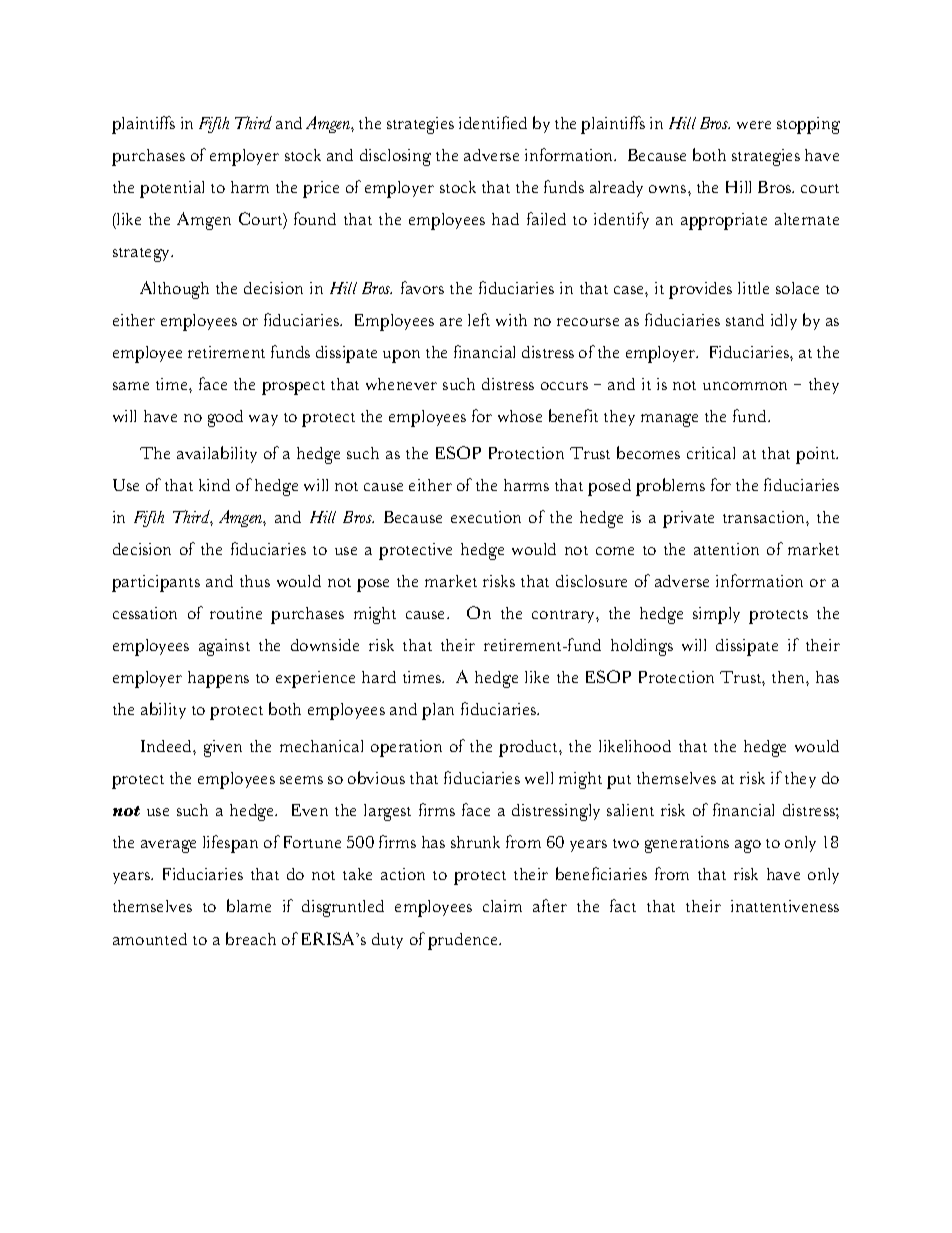 The image size is (952, 1233). What do you see at coordinates (785, 906) in the image?
I see `inattentiveness` at bounding box center [785, 906].
